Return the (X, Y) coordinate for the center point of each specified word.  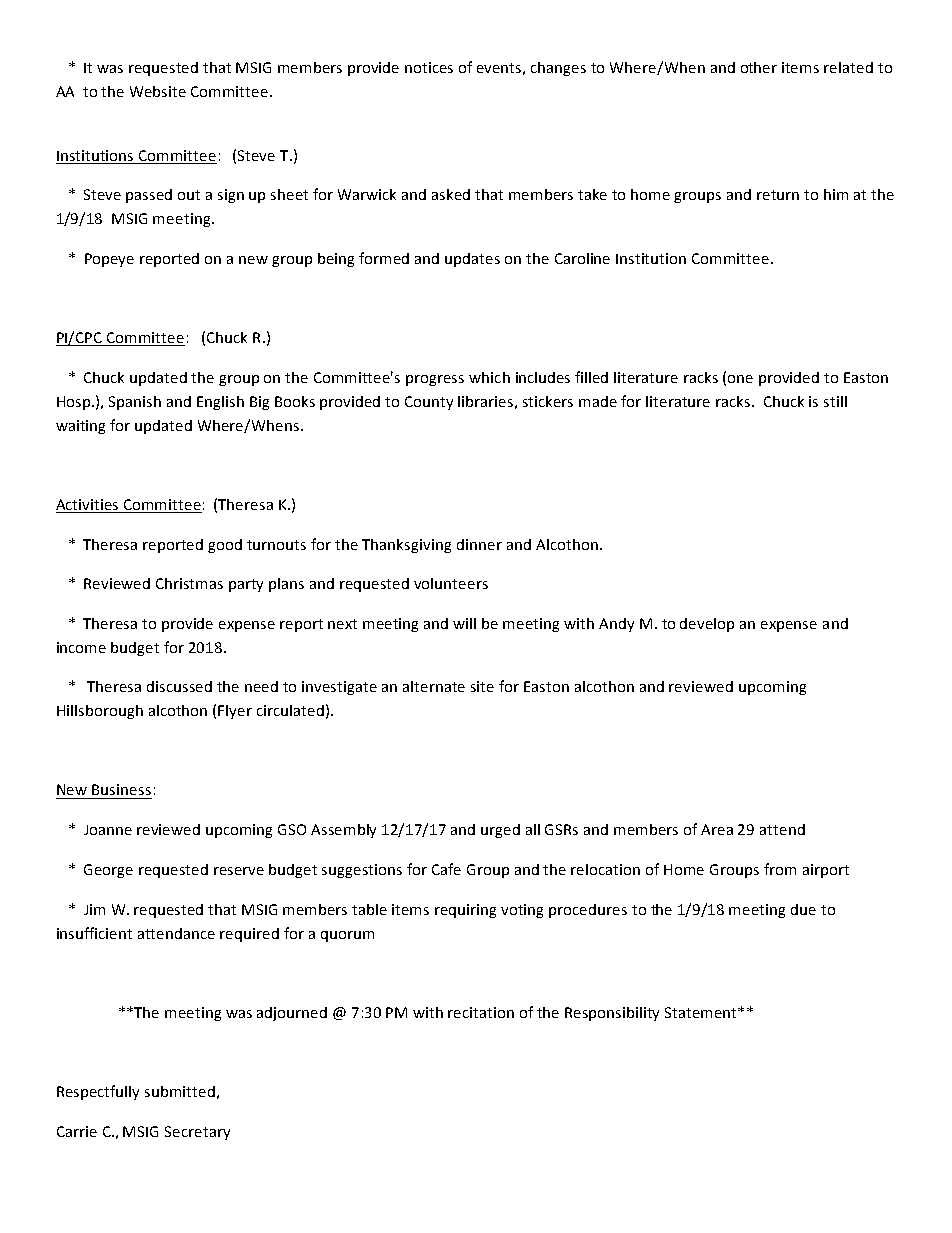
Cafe (446, 869)
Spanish (135, 403)
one (740, 379)
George (108, 871)
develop (707, 625)
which (489, 377)
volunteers (451, 583)
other (759, 67)
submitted (180, 1091)
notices (429, 67)
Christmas (189, 583)
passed (149, 196)
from (780, 869)
